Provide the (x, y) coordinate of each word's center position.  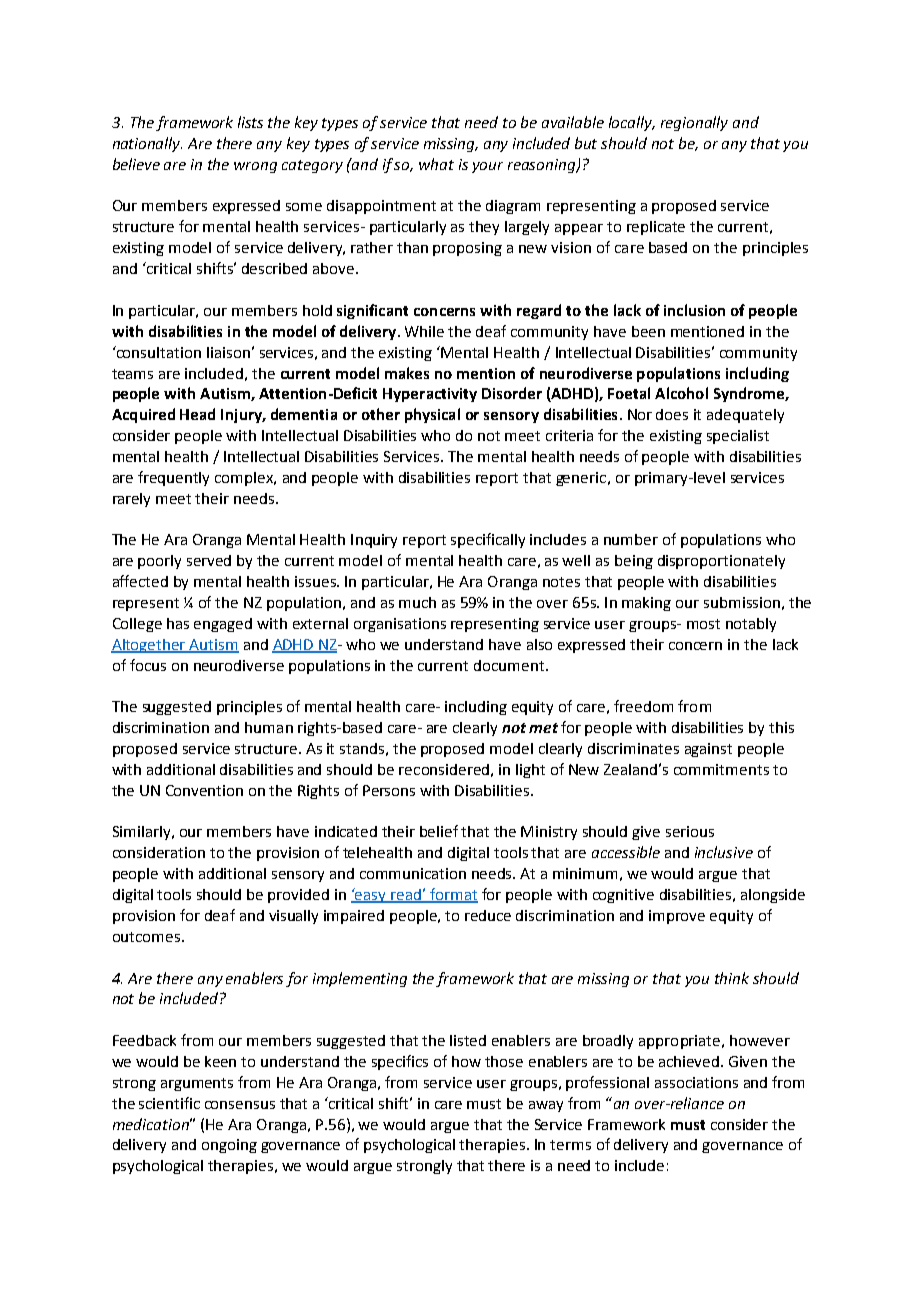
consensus (240, 1105)
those (504, 1061)
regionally (694, 123)
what (436, 164)
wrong (255, 167)
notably (751, 625)
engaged (223, 625)
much (417, 602)
